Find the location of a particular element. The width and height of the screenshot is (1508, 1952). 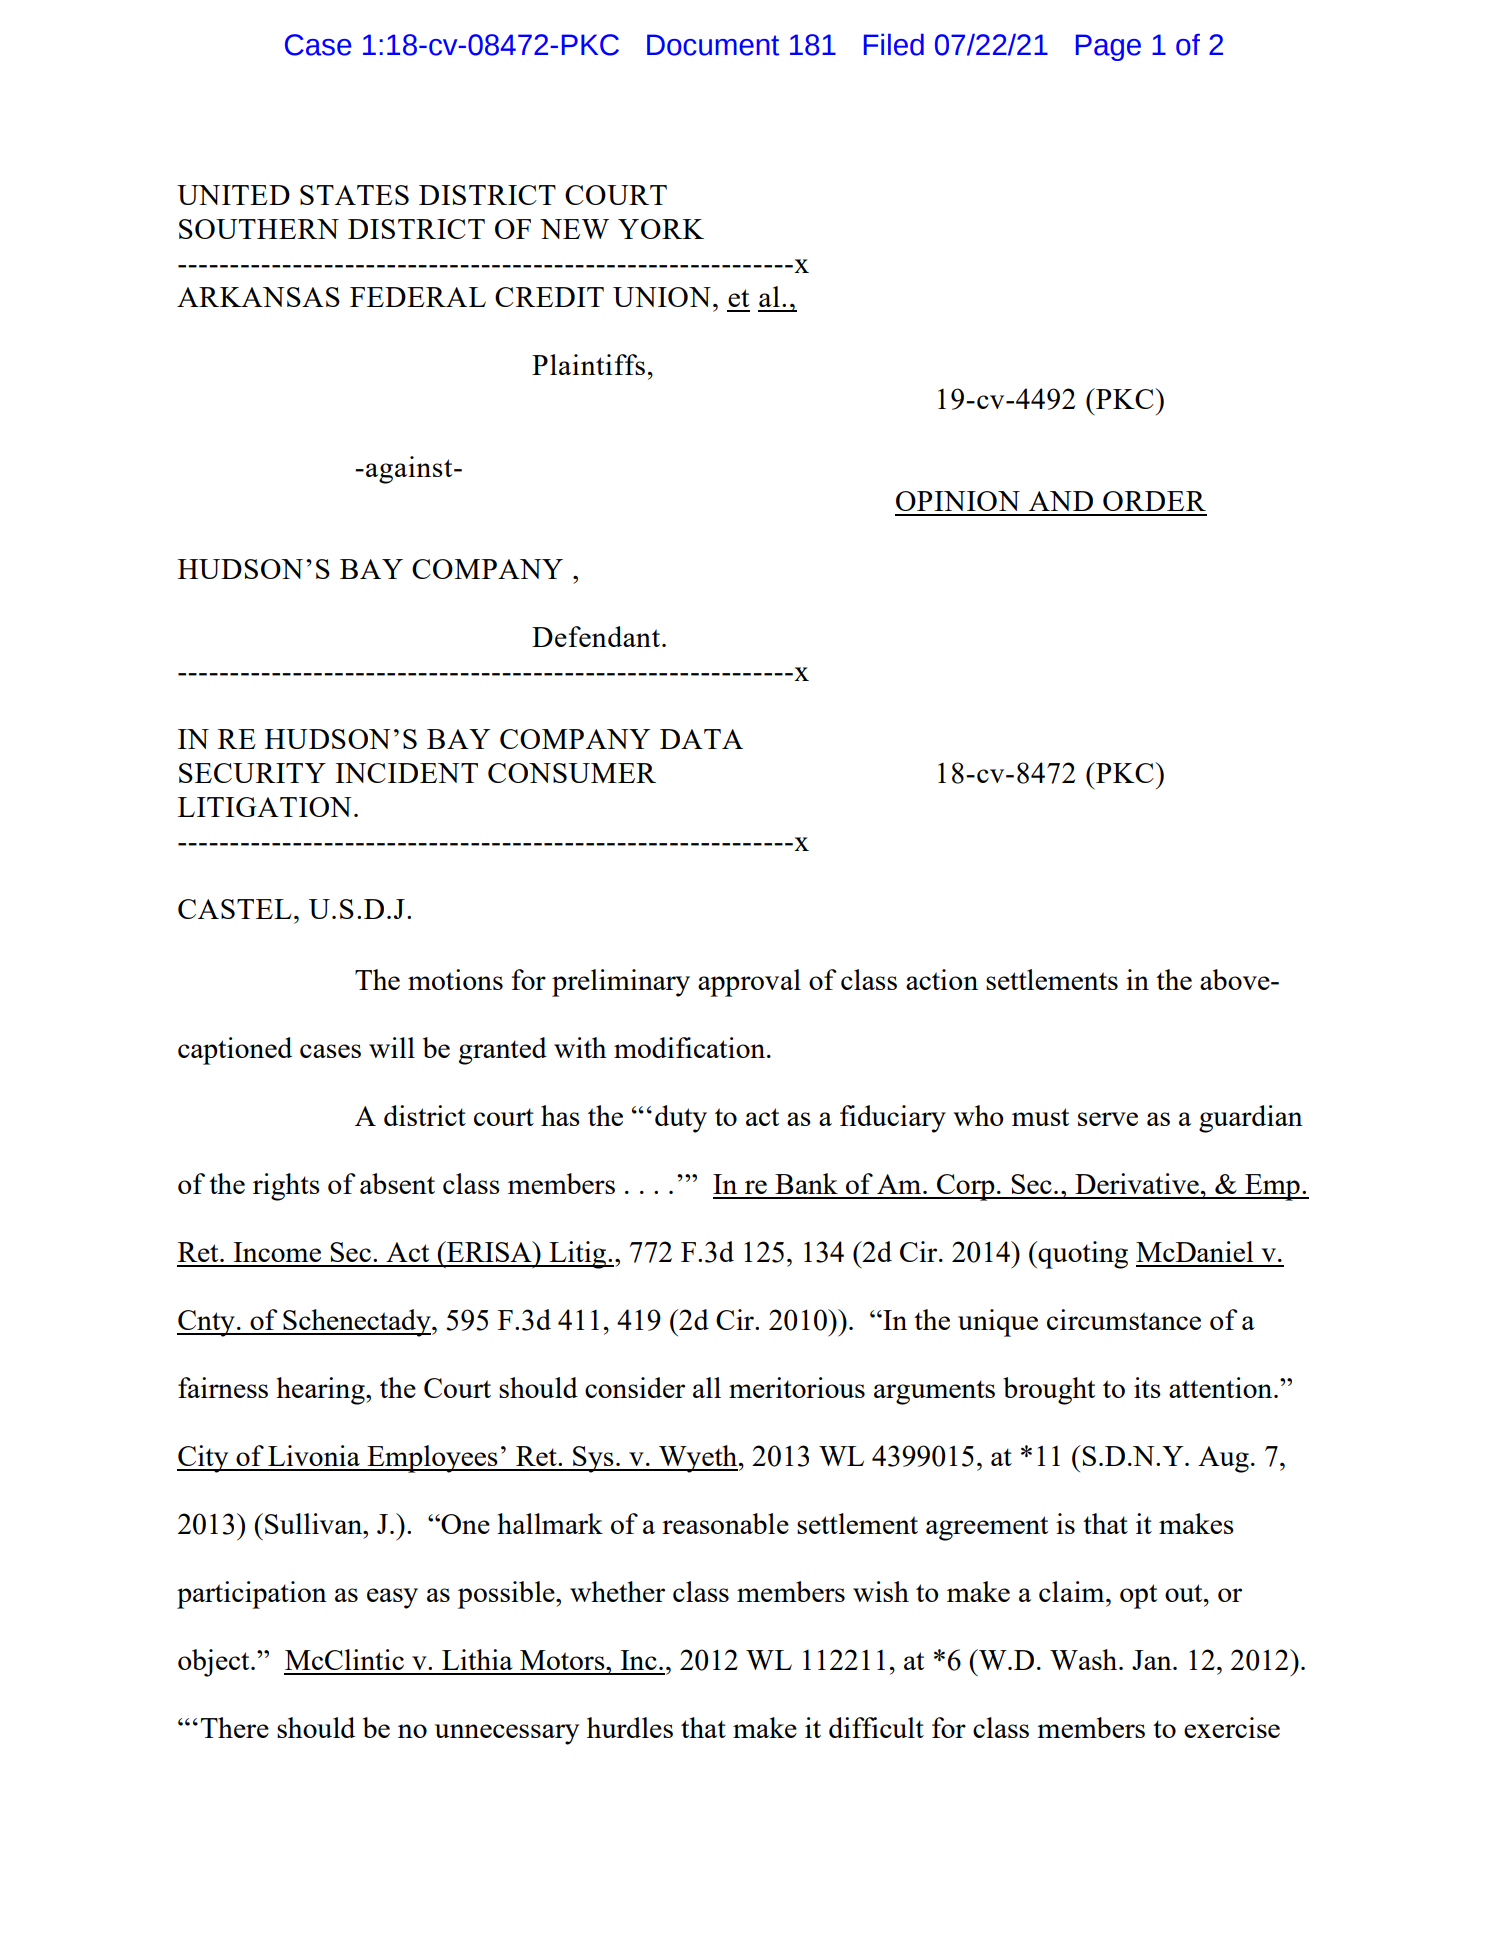

Plaintiffs is located at coordinates (588, 364).
